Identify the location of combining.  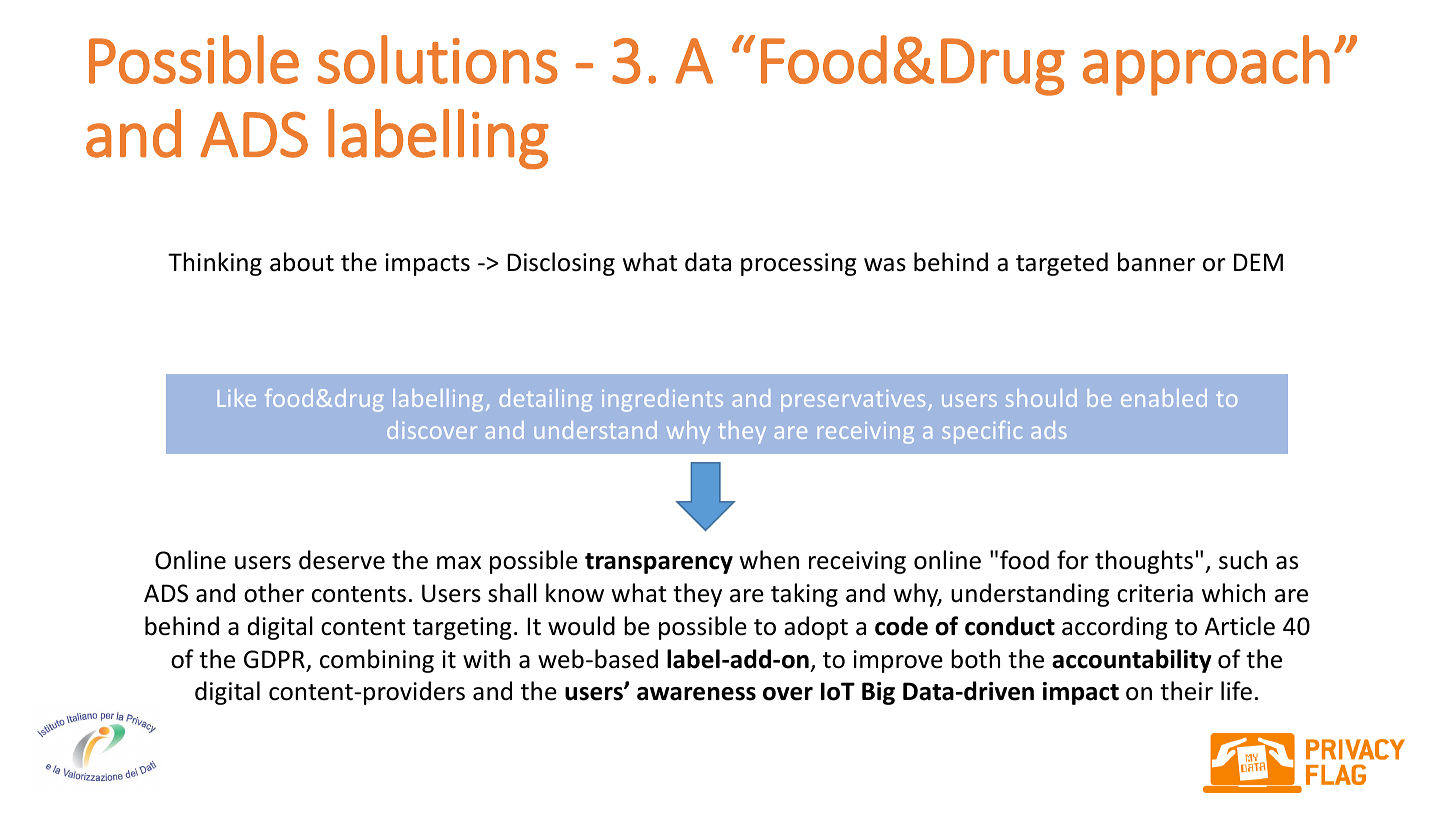
(377, 661).
